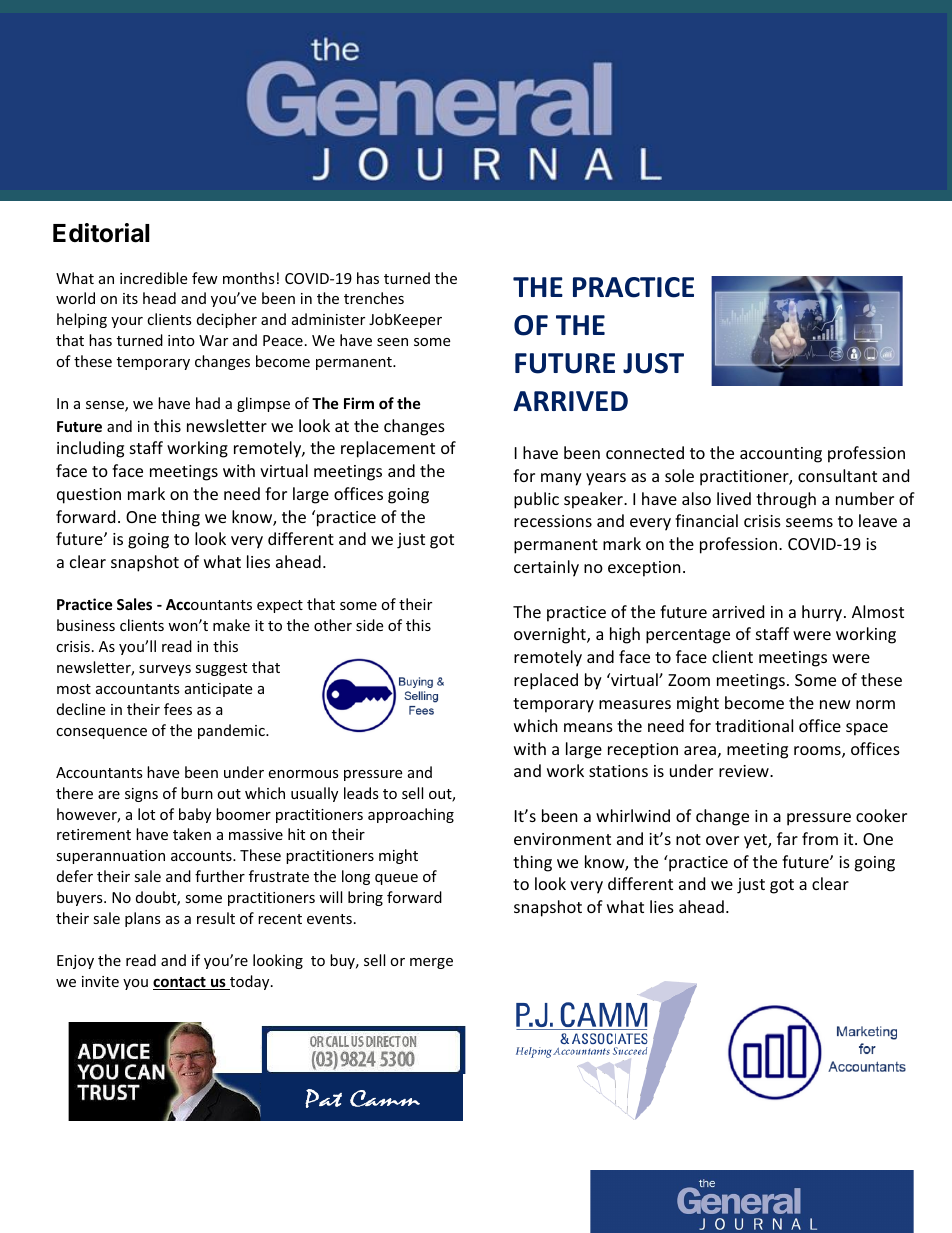 The height and width of the screenshot is (1233, 952). Describe the element at coordinates (153, 278) in the screenshot. I see `incredible` at that location.
